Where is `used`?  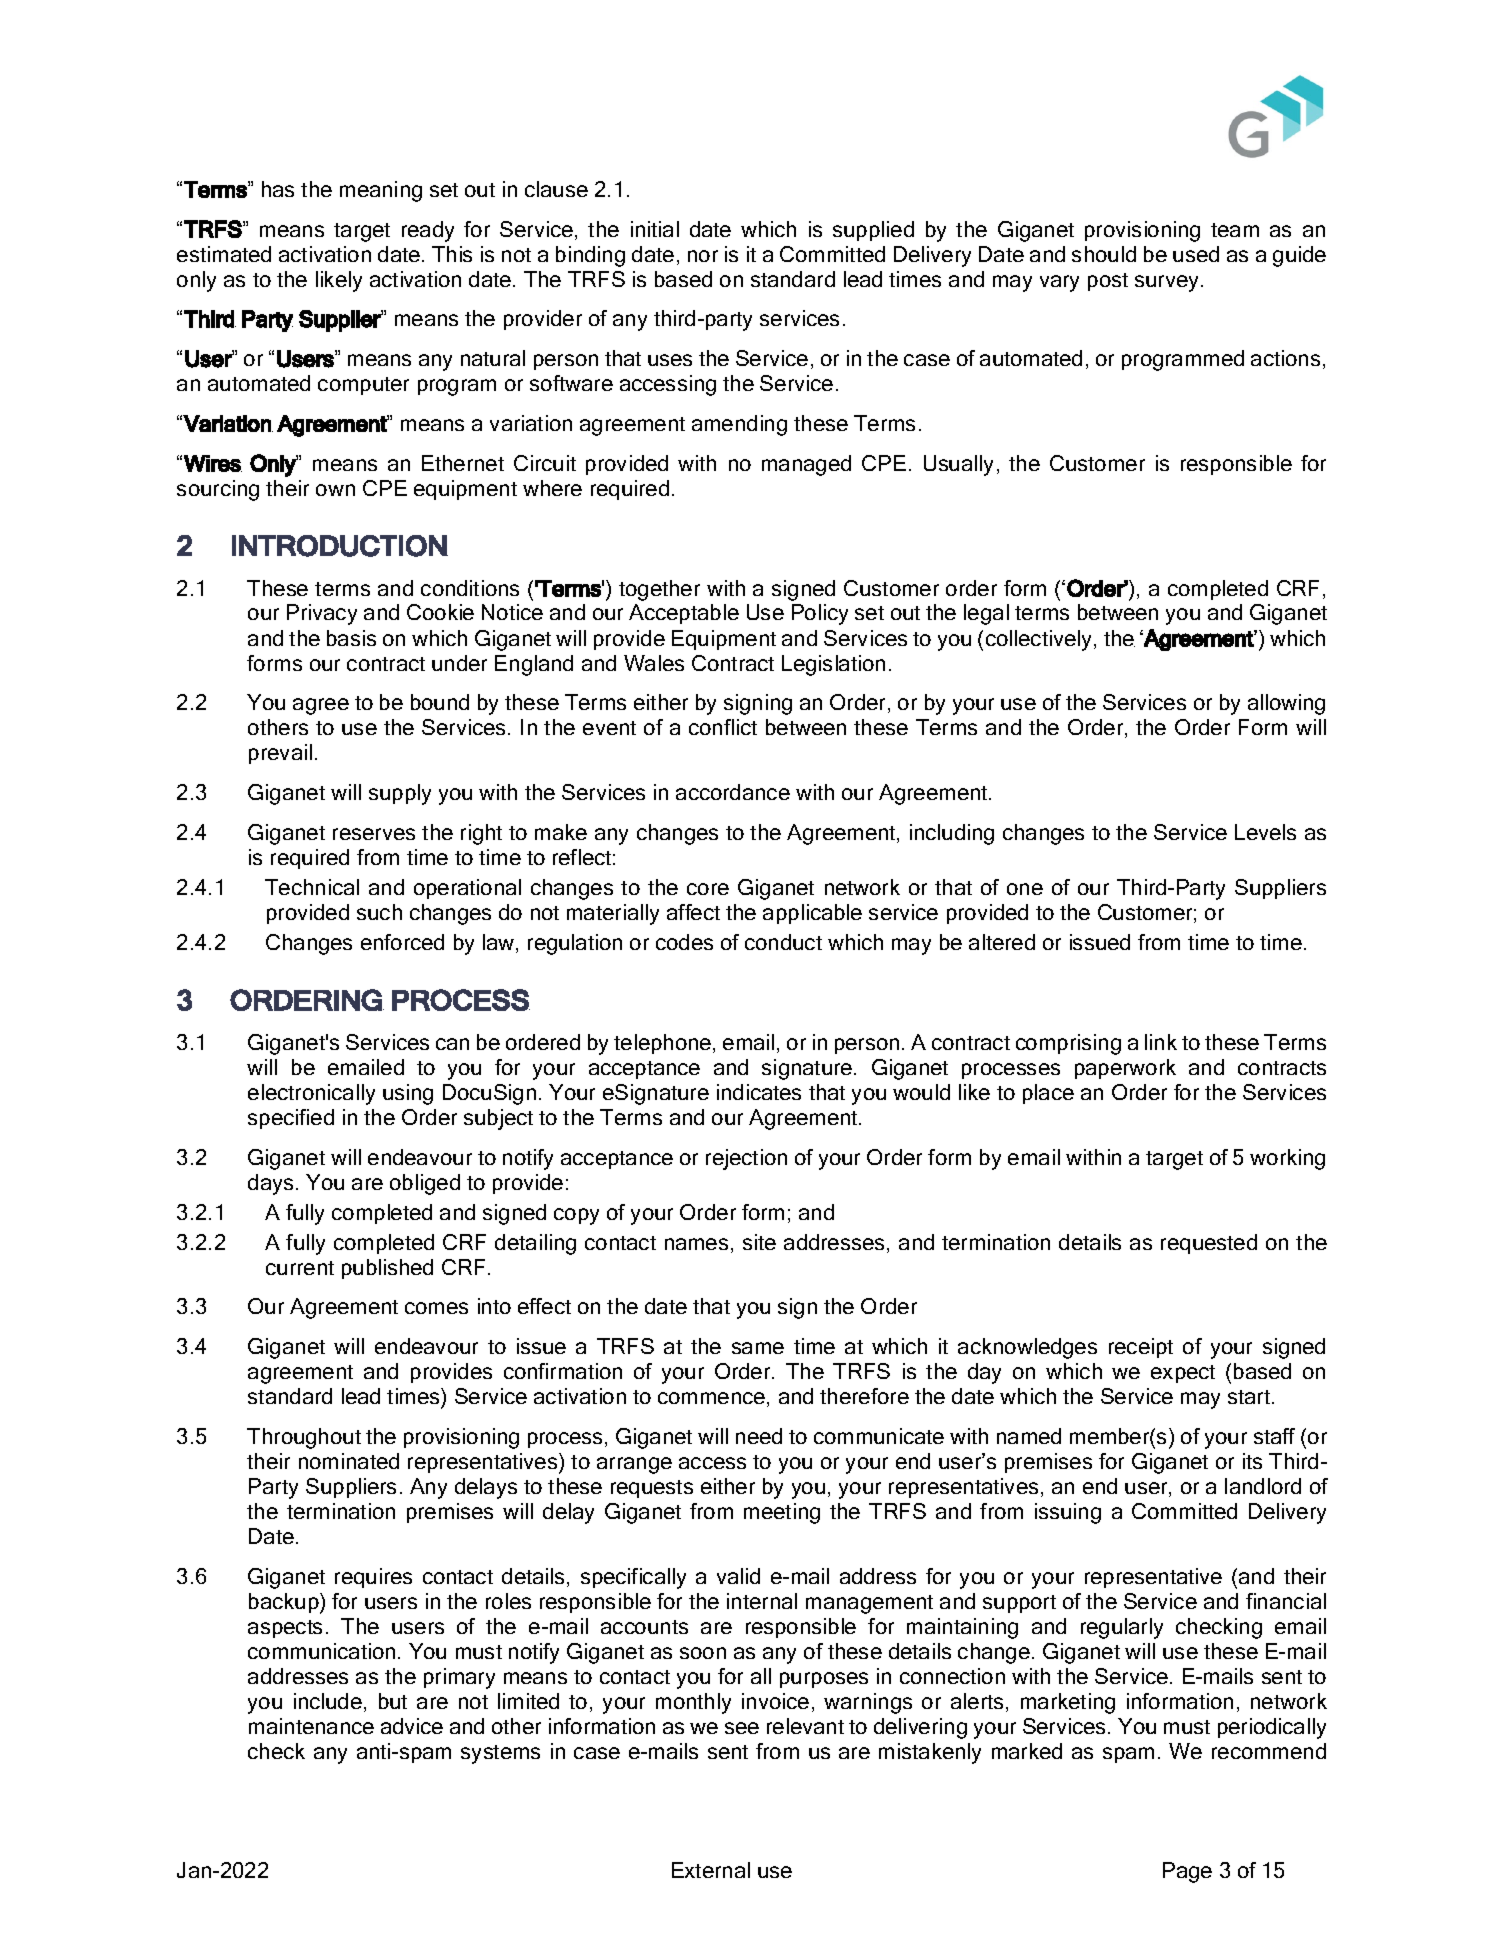
used is located at coordinates (1196, 254).
